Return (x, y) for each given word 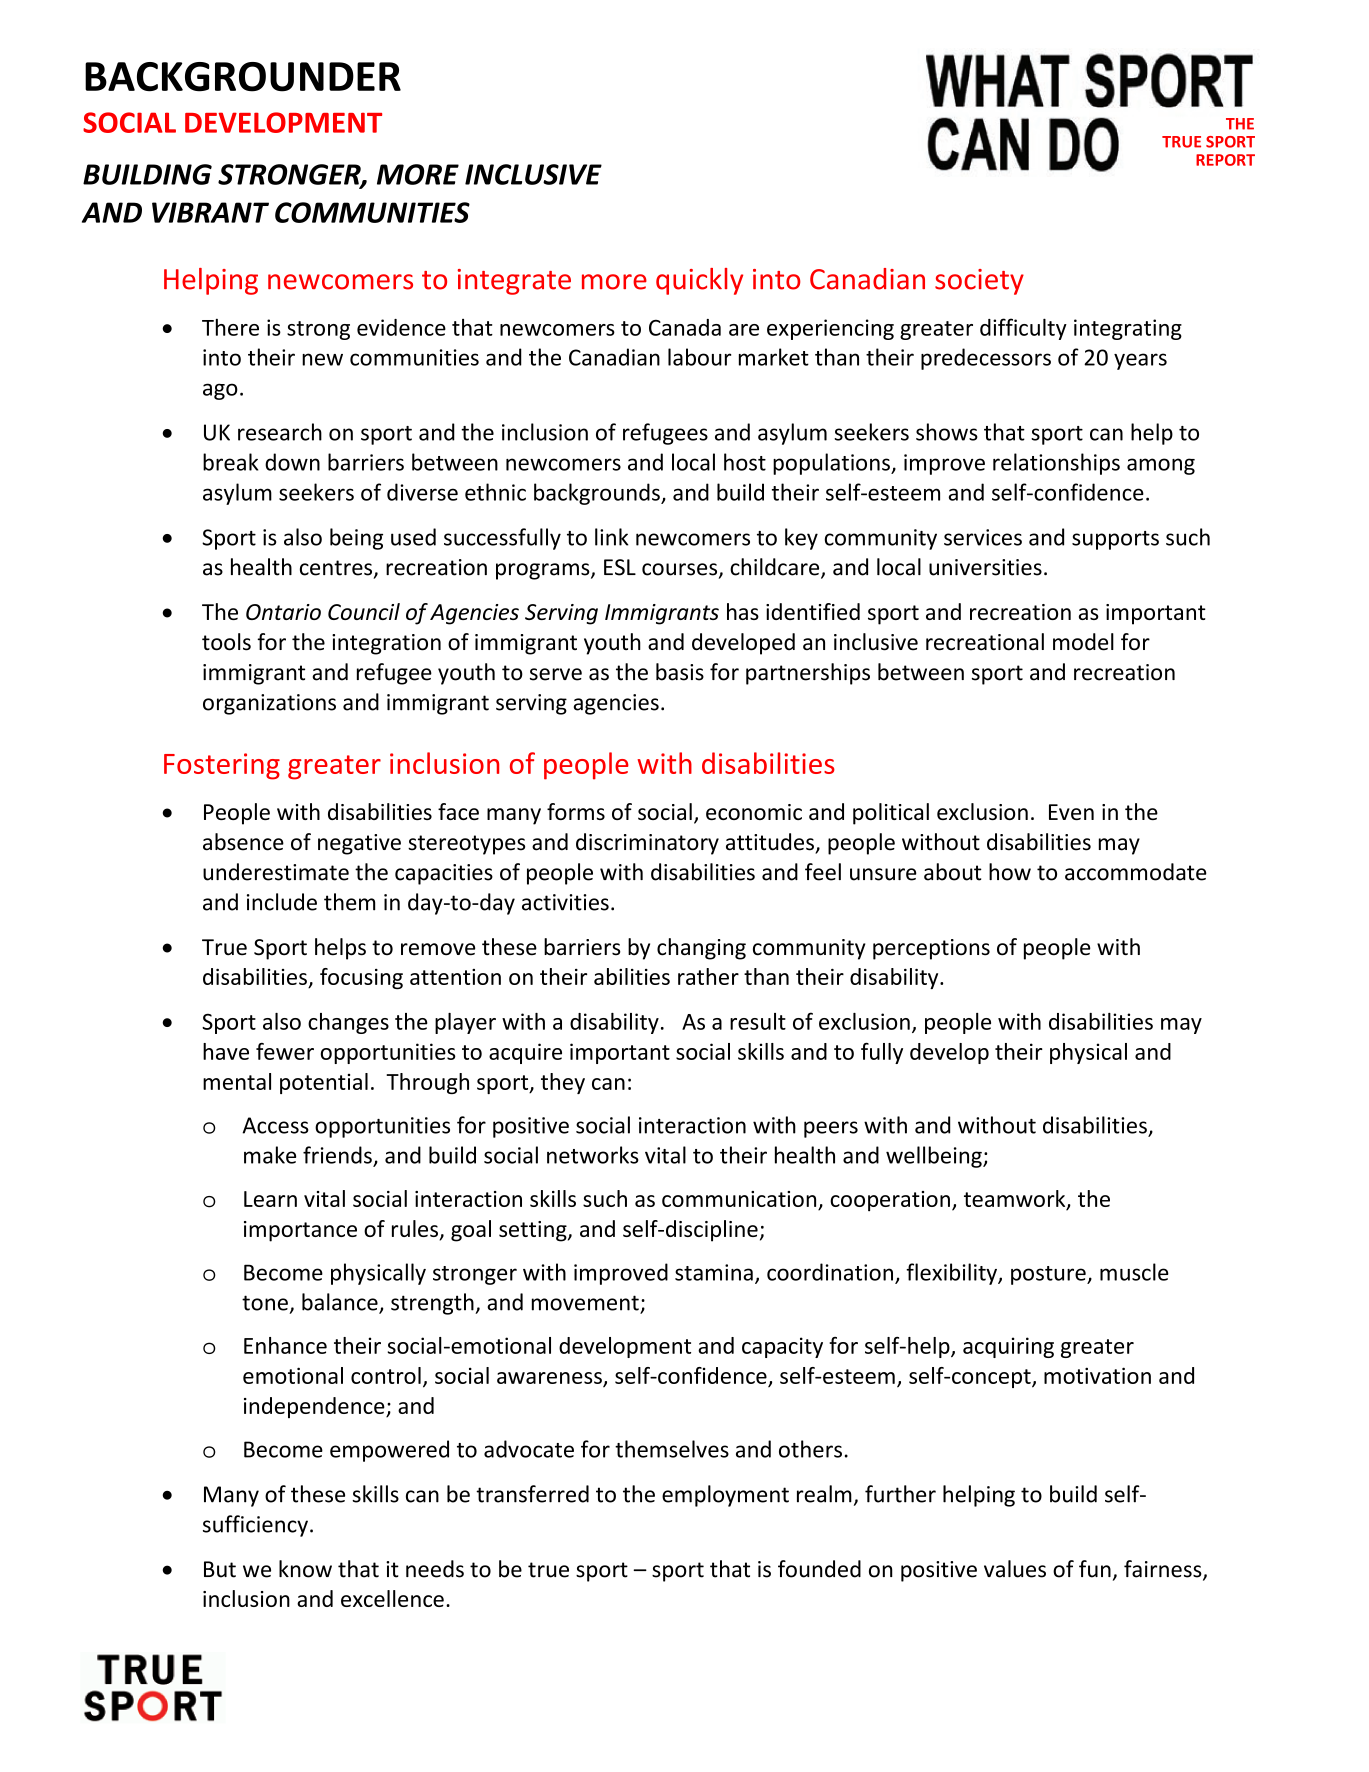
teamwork (1016, 1199)
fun (1095, 1569)
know (305, 1569)
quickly (699, 281)
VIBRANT (210, 212)
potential (324, 1083)
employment (725, 1496)
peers (831, 1129)
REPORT (1225, 160)
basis (680, 672)
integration (386, 644)
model (1083, 642)
